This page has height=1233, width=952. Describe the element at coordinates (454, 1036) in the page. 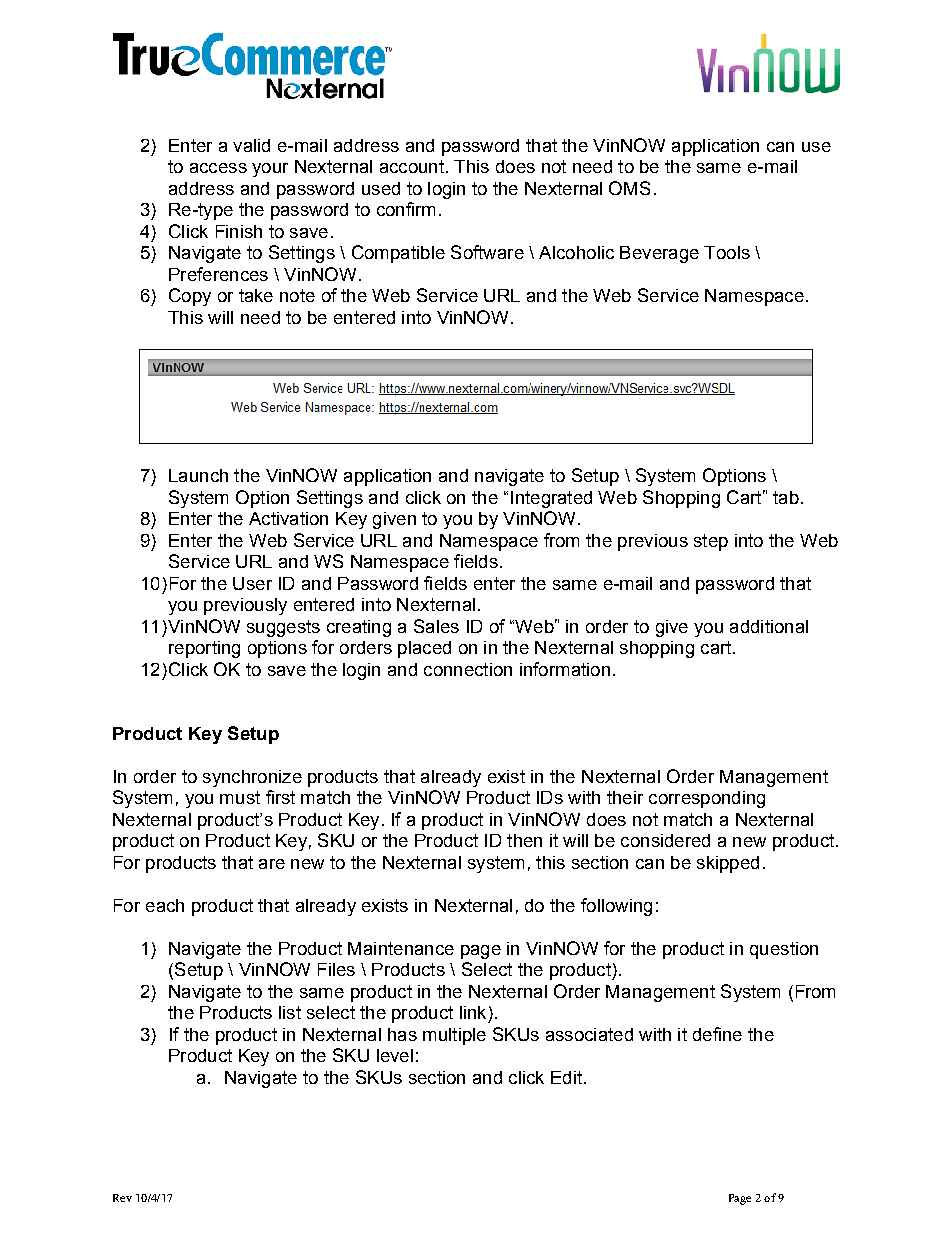

I see `multiple` at that location.
